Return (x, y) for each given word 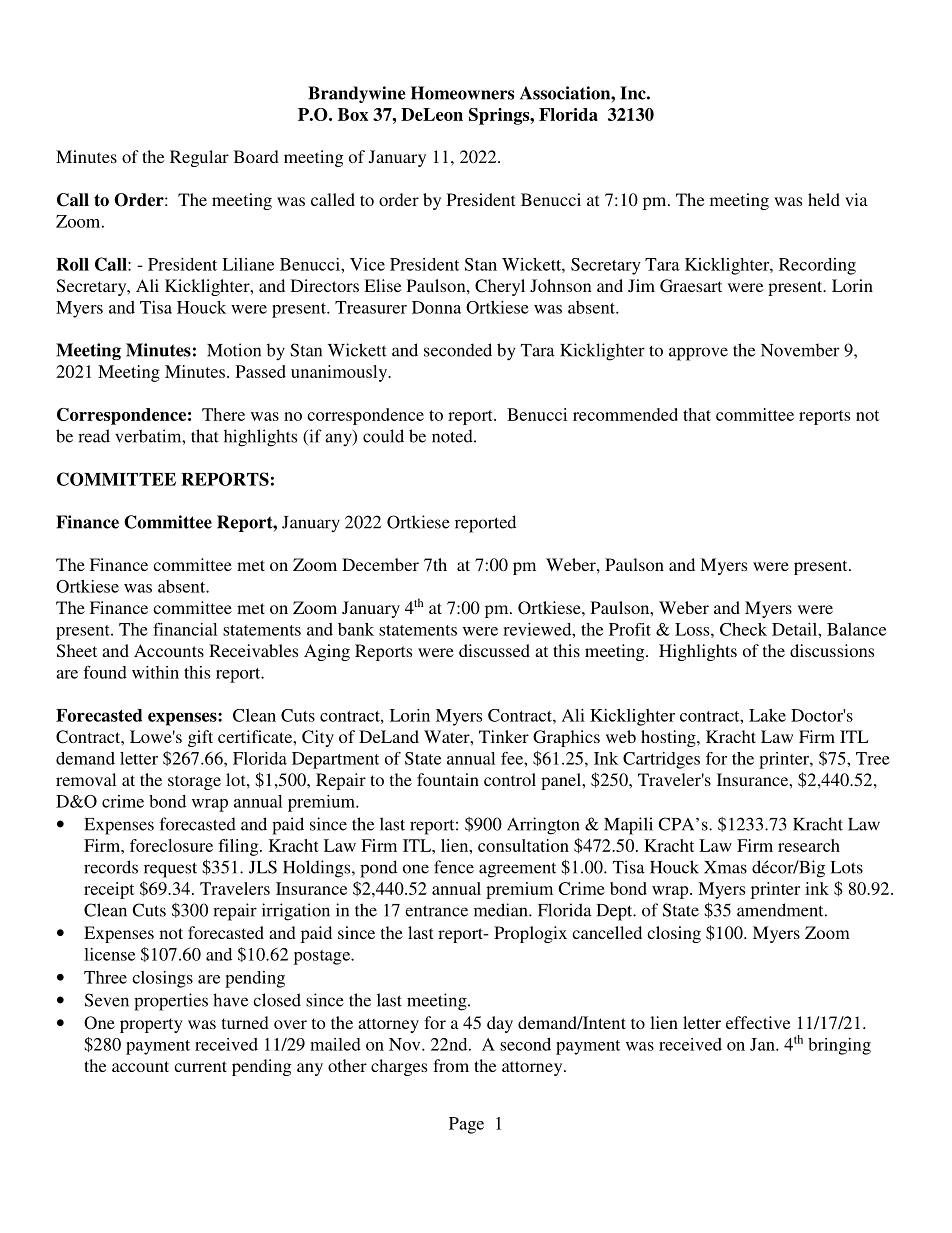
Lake (767, 715)
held (824, 199)
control (510, 779)
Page (466, 1125)
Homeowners (462, 93)
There (223, 414)
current (200, 1066)
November (800, 350)
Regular (199, 158)
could (383, 436)
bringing (839, 1046)
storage (194, 782)
